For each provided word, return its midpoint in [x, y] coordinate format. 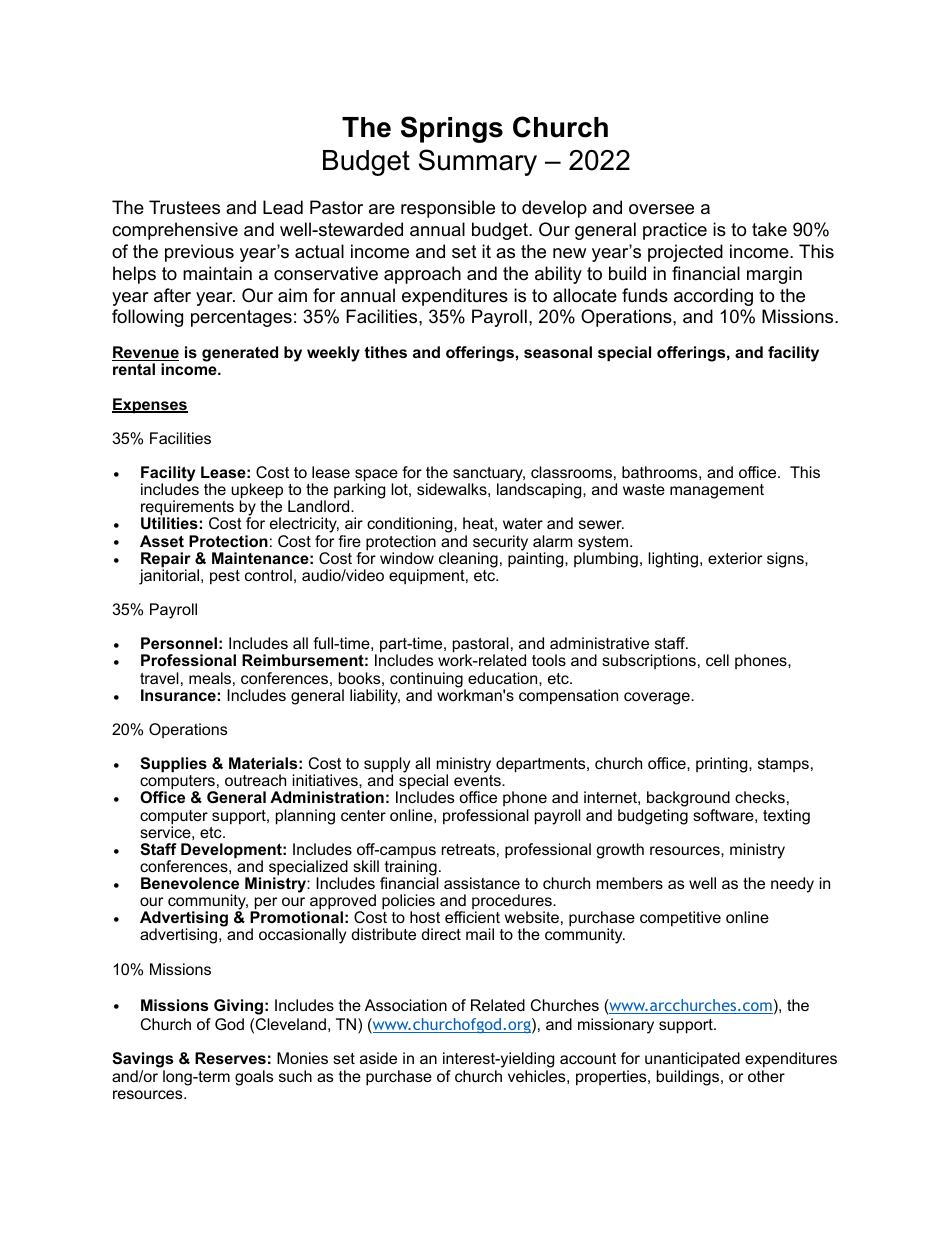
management [717, 491]
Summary [478, 162]
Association [406, 1005]
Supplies [173, 764]
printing [723, 765]
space [376, 476]
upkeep [257, 492]
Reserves [230, 1058]
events [478, 780]
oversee [661, 209]
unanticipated [692, 1061]
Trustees [184, 207]
